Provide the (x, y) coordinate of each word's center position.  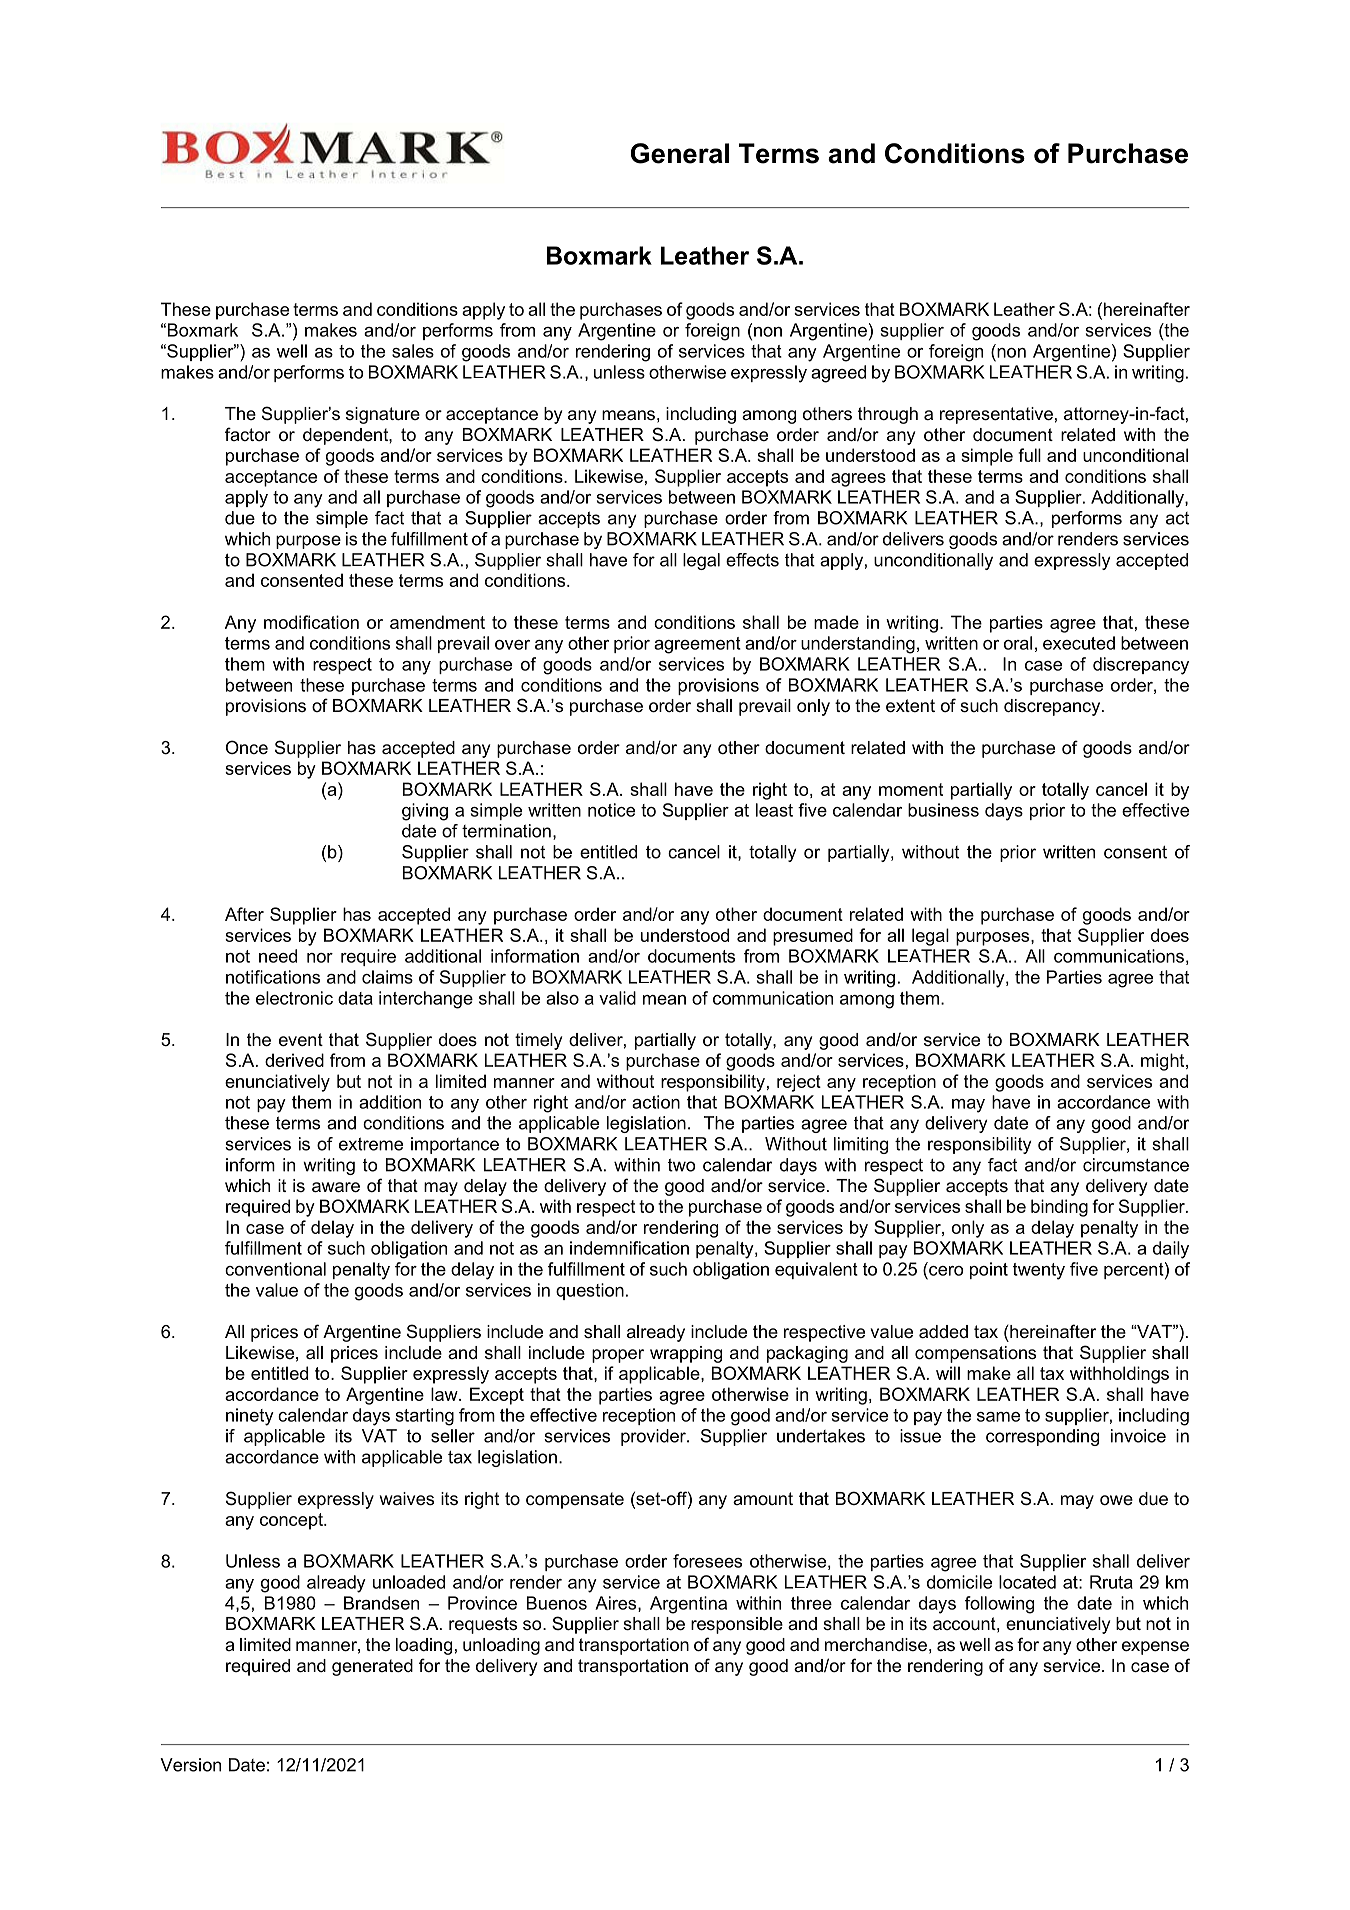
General (680, 153)
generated (372, 1667)
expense (1155, 1648)
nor (320, 958)
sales (413, 351)
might (1164, 1062)
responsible (737, 1625)
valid (617, 998)
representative (996, 415)
